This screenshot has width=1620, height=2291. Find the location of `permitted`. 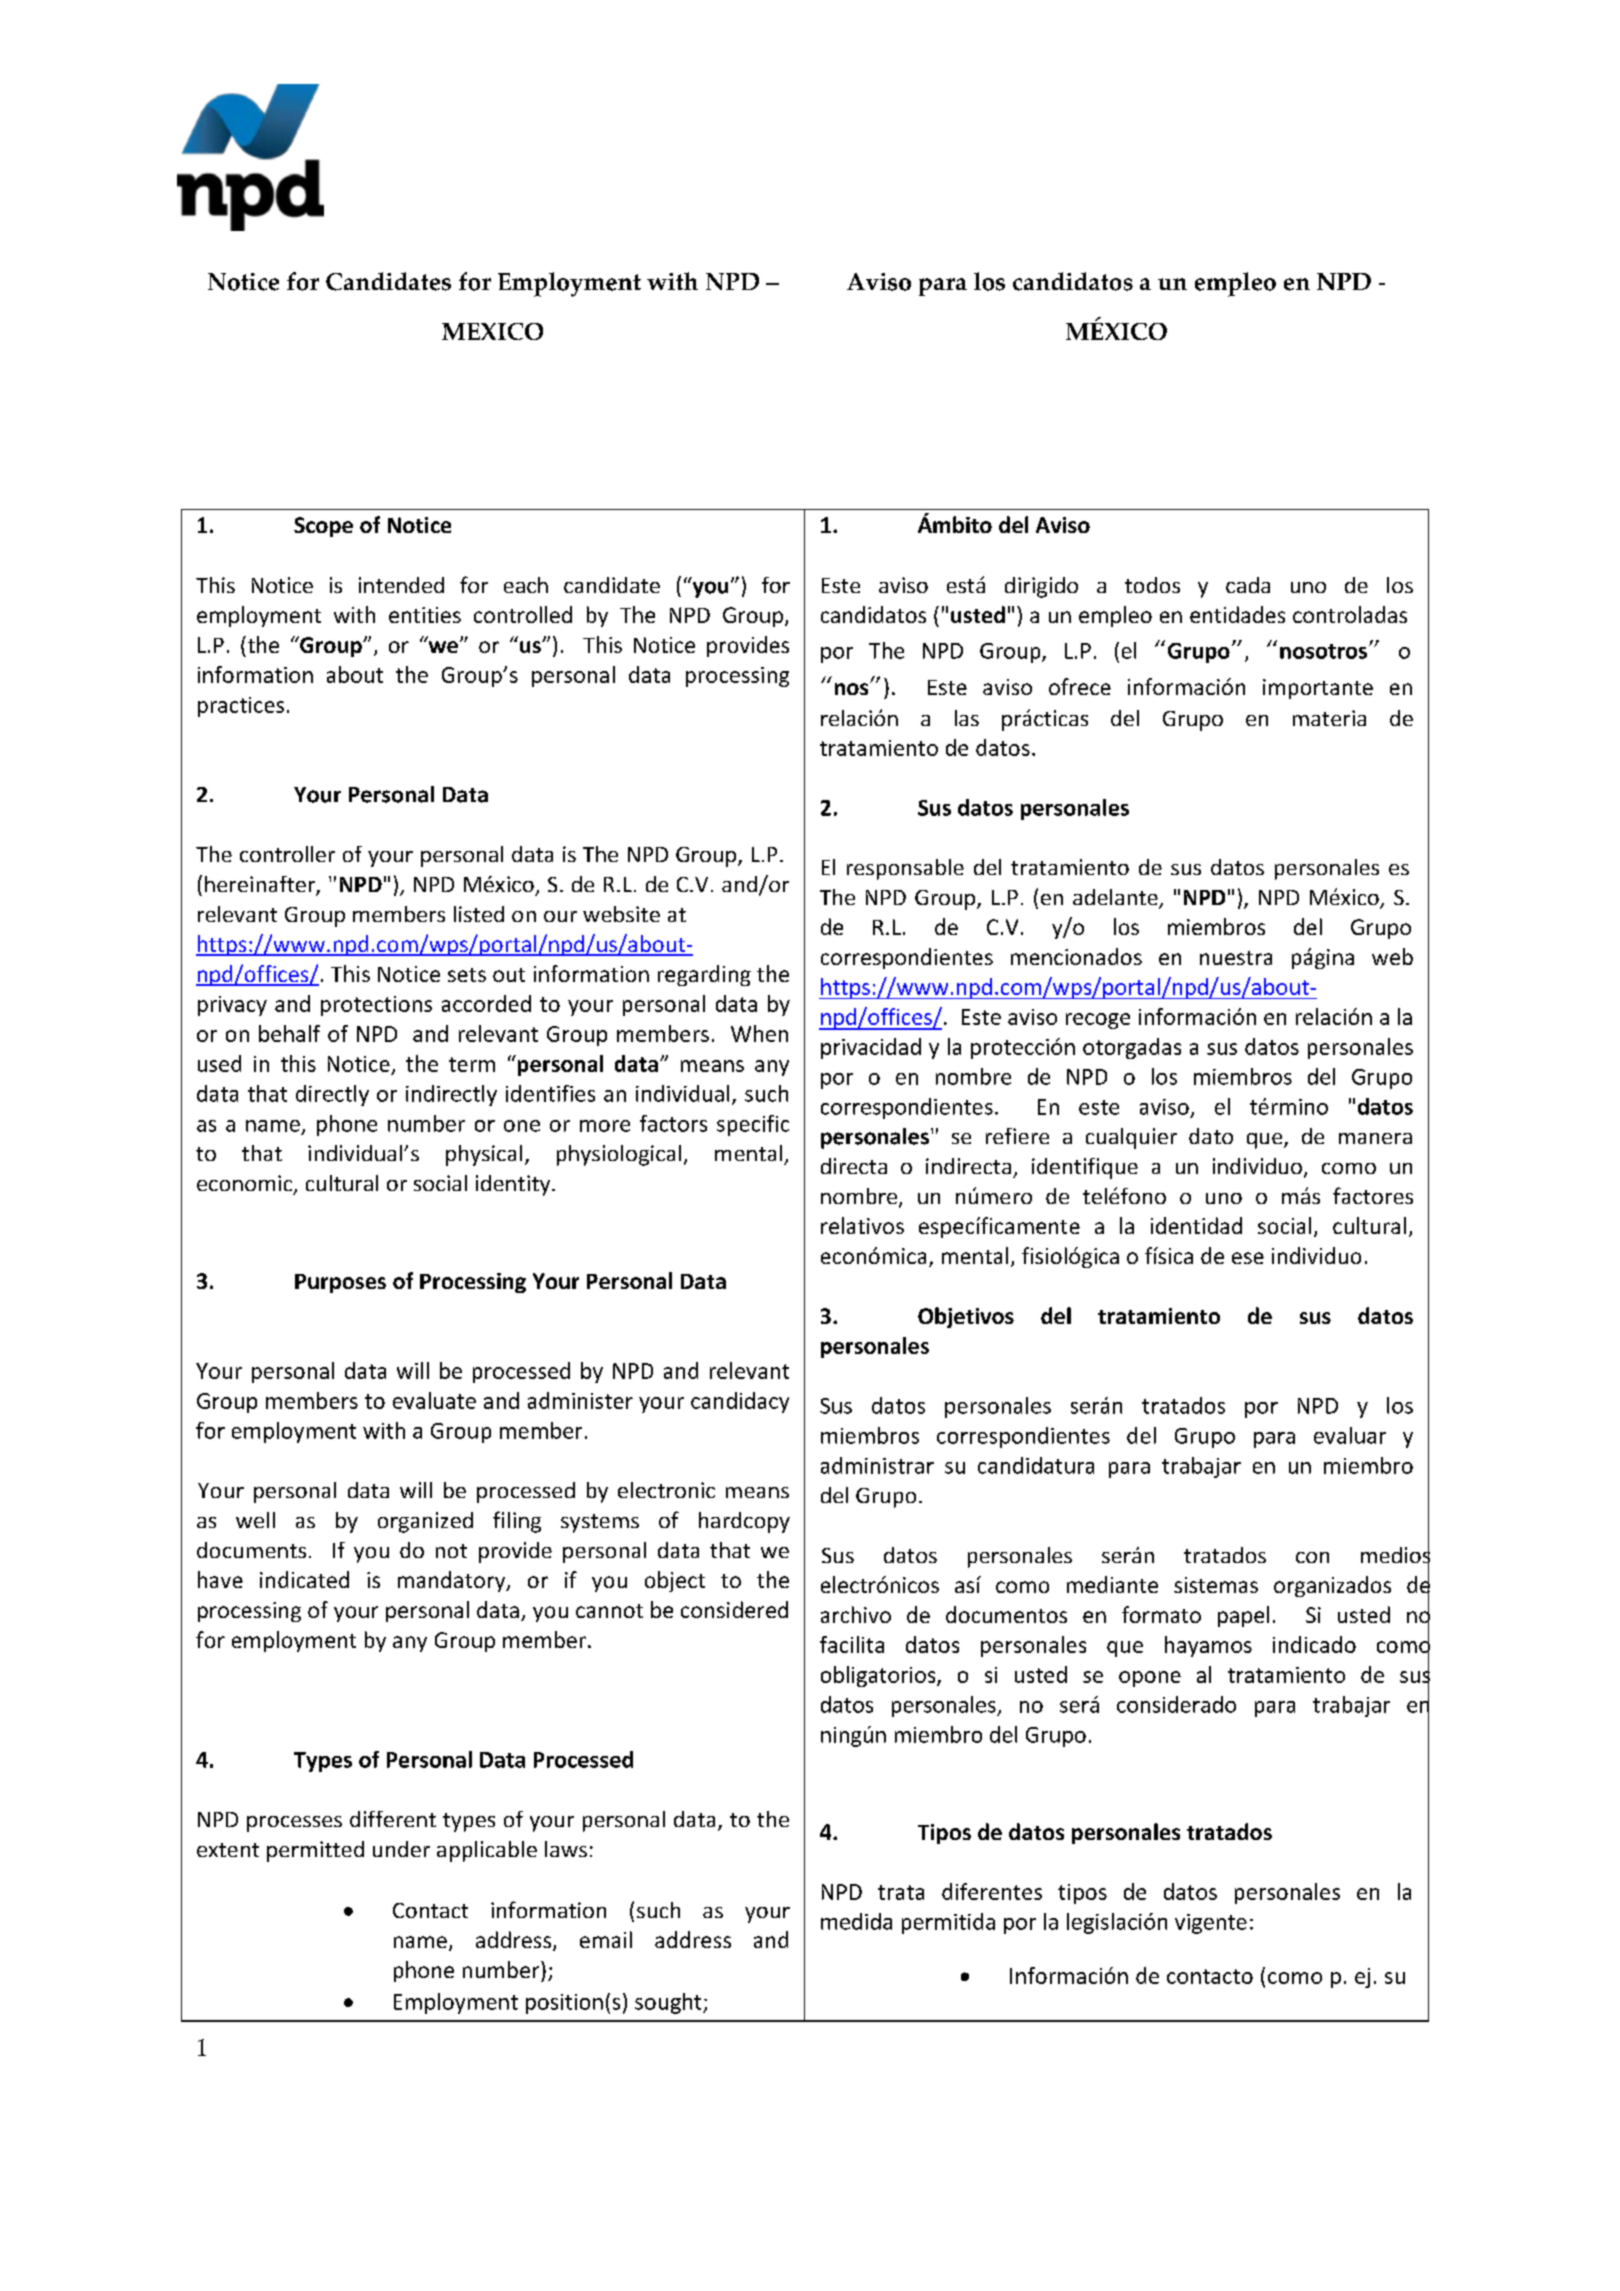

permitted is located at coordinates (315, 1851).
